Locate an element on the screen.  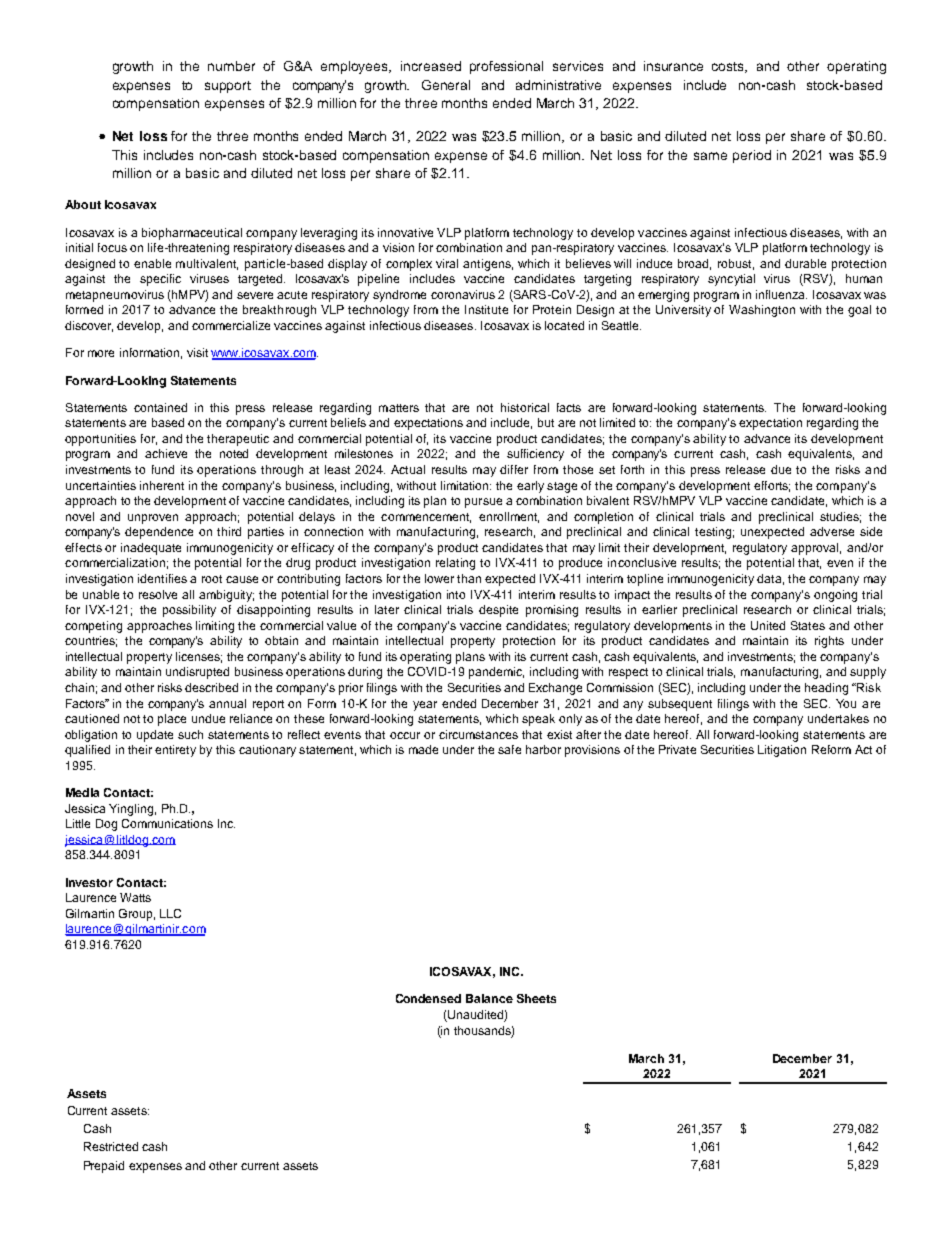
Restricted is located at coordinates (111, 1146).
